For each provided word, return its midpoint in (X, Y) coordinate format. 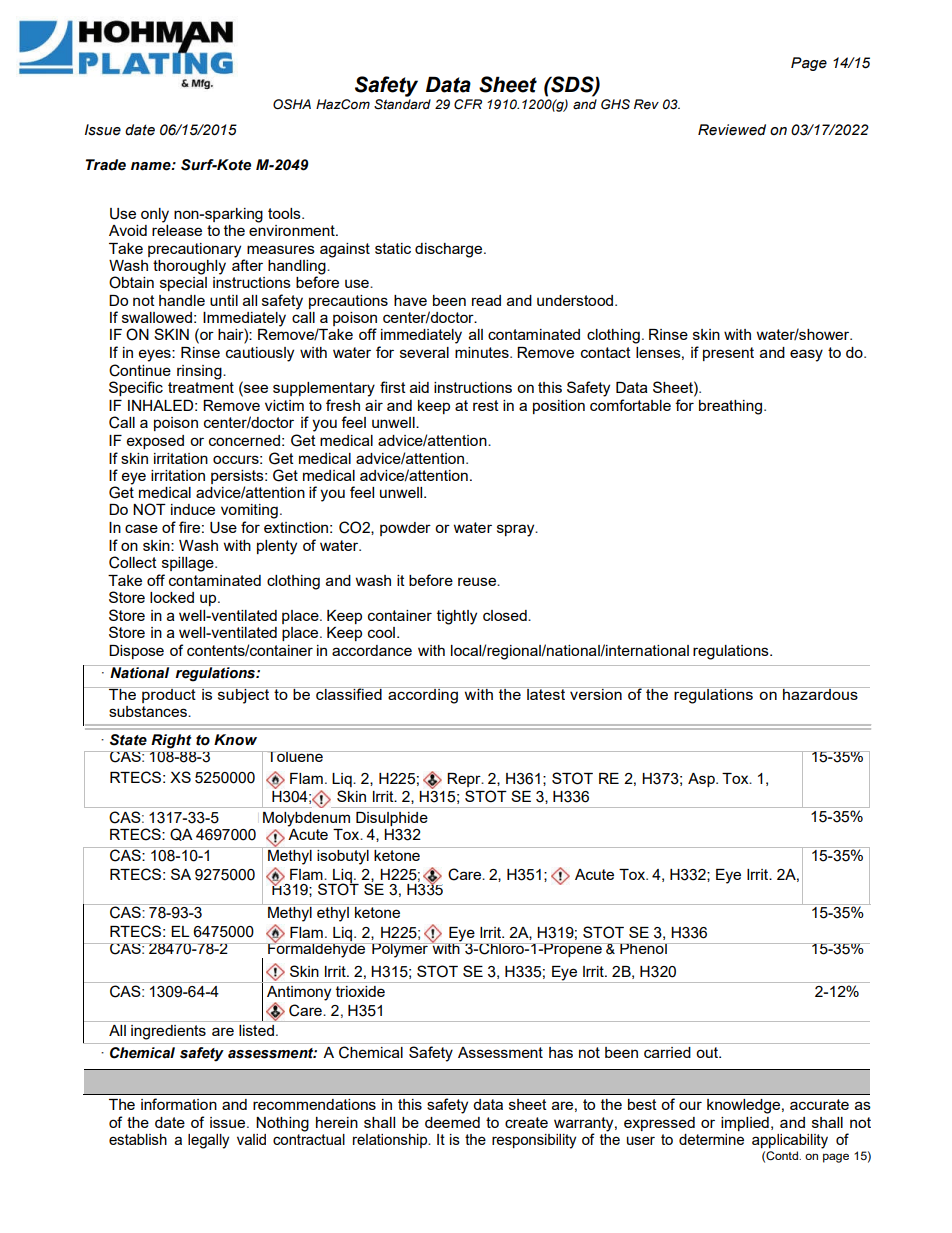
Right (171, 741)
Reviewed (732, 130)
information (179, 1104)
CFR (468, 104)
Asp (702, 780)
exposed (155, 442)
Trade (106, 165)
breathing (730, 407)
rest (486, 405)
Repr (465, 780)
